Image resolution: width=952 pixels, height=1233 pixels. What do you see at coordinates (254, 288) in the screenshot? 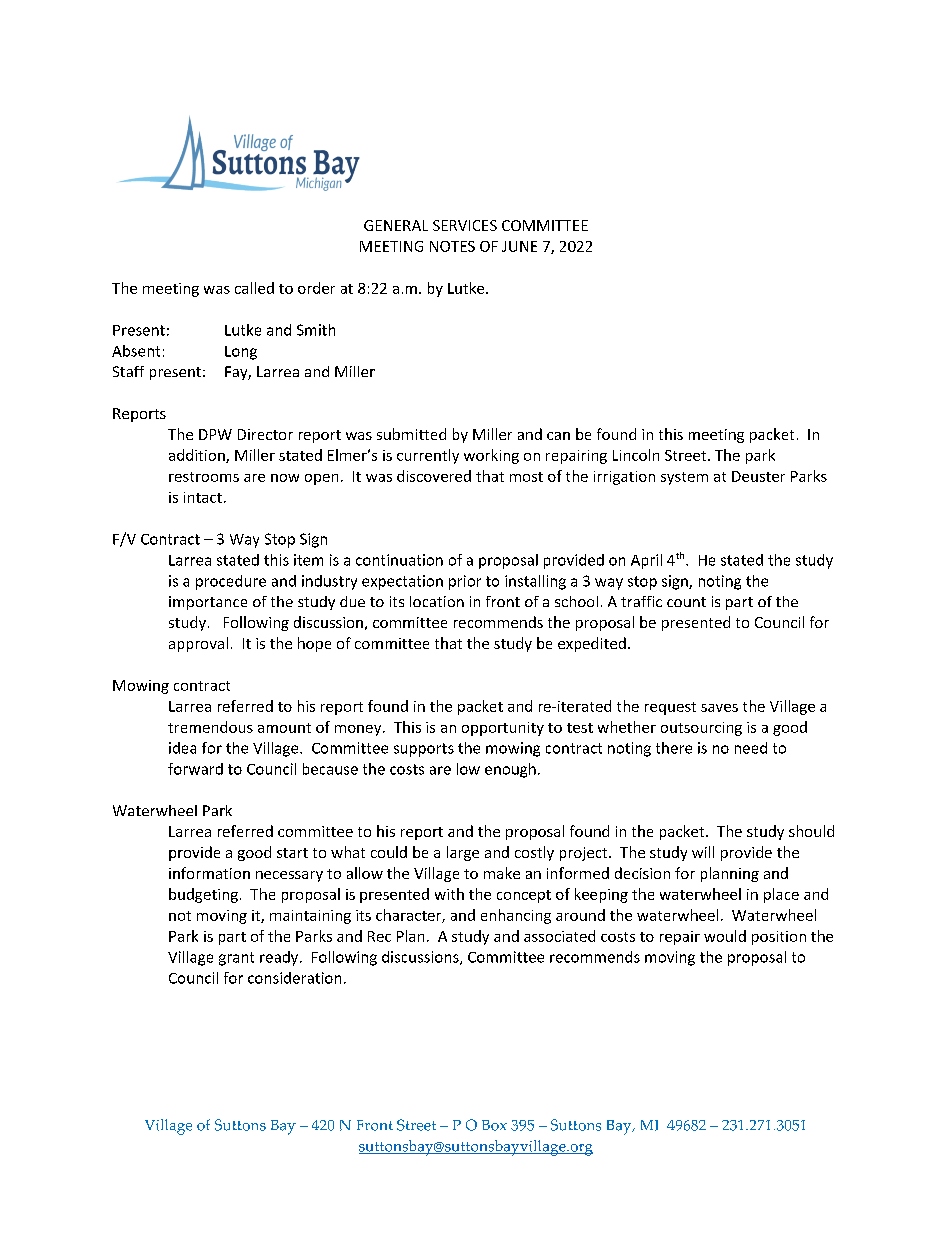
I see `called` at bounding box center [254, 288].
